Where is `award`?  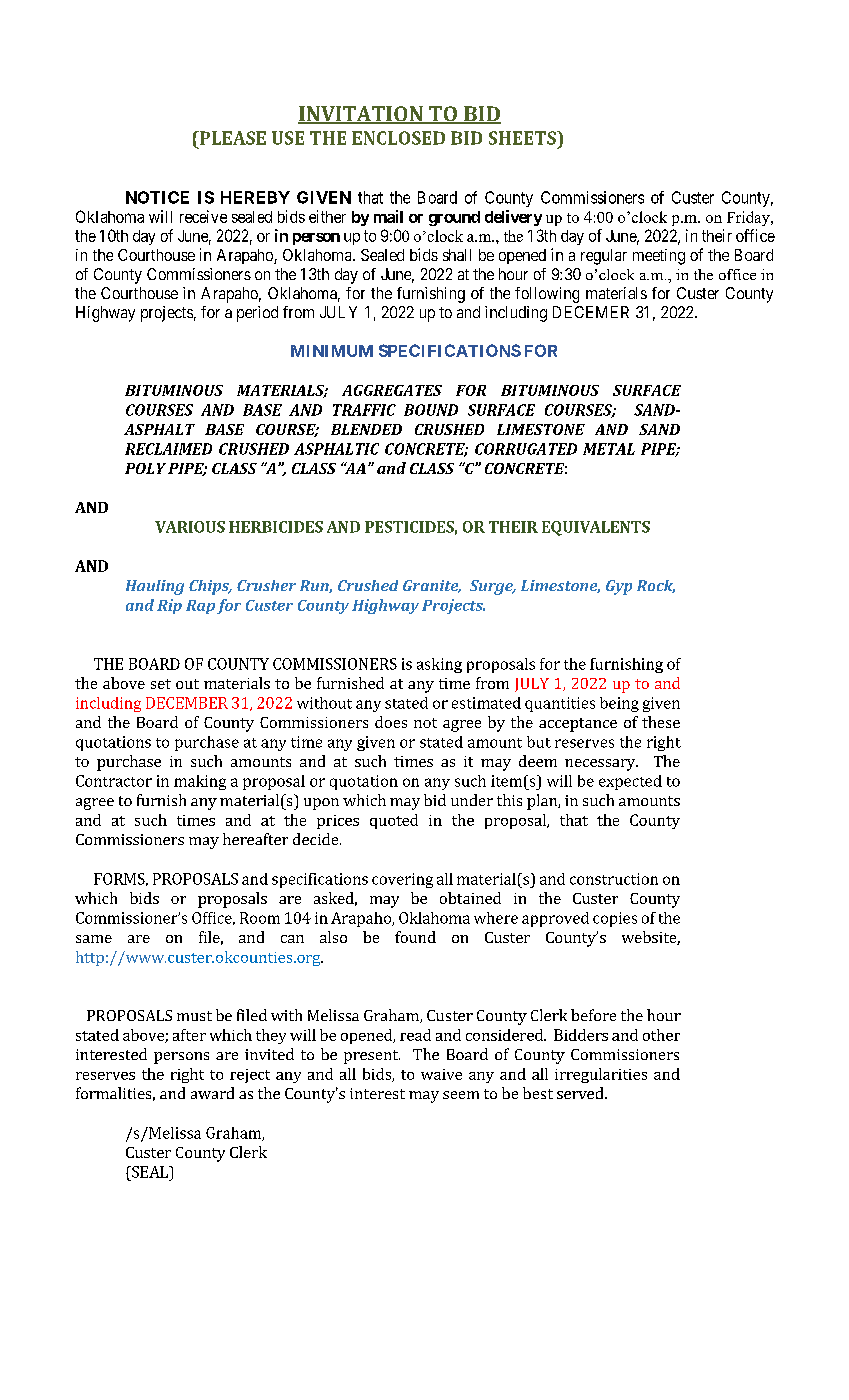 award is located at coordinates (212, 1093).
